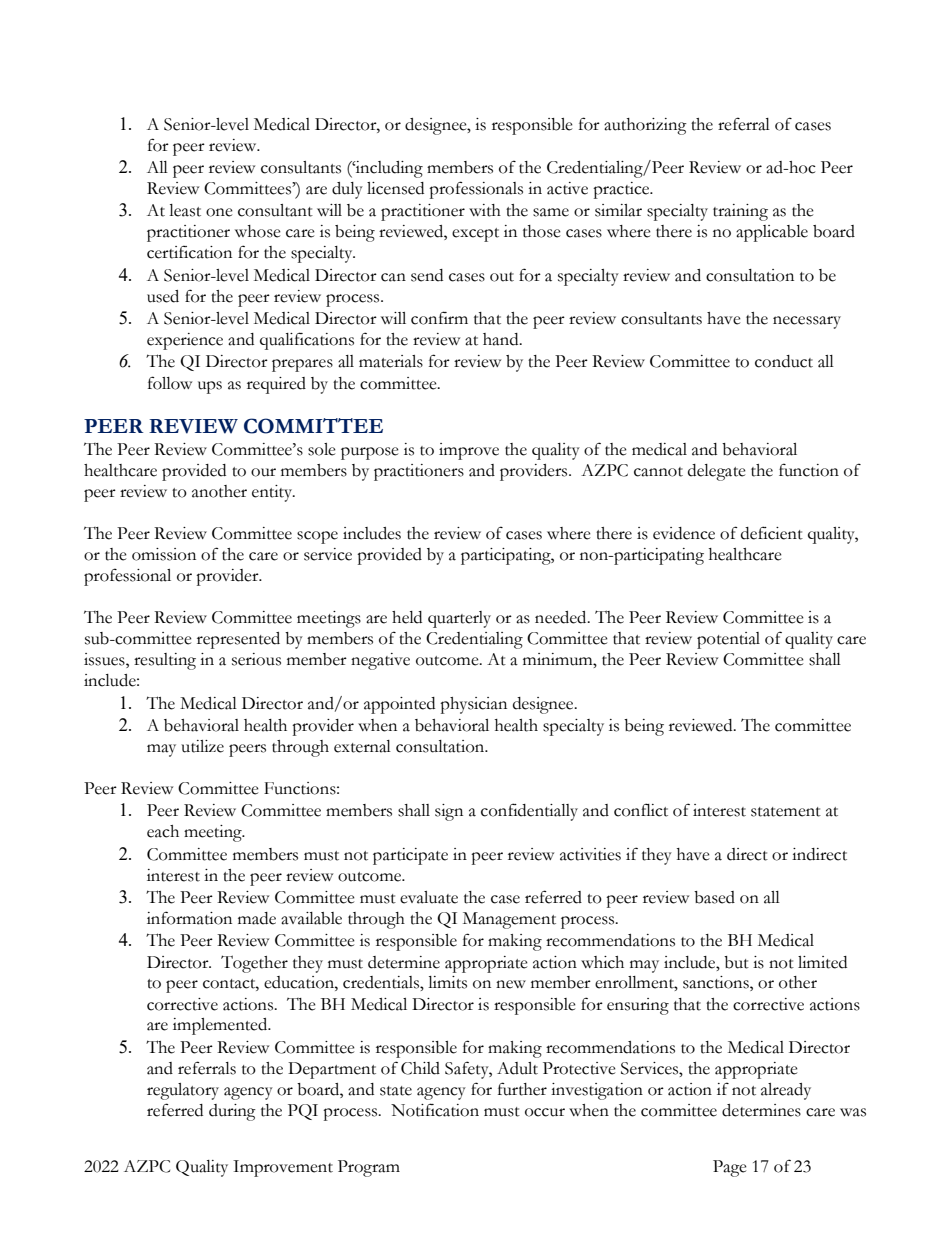 This page has height=1233, width=952. I want to click on during, so click(232, 1112).
